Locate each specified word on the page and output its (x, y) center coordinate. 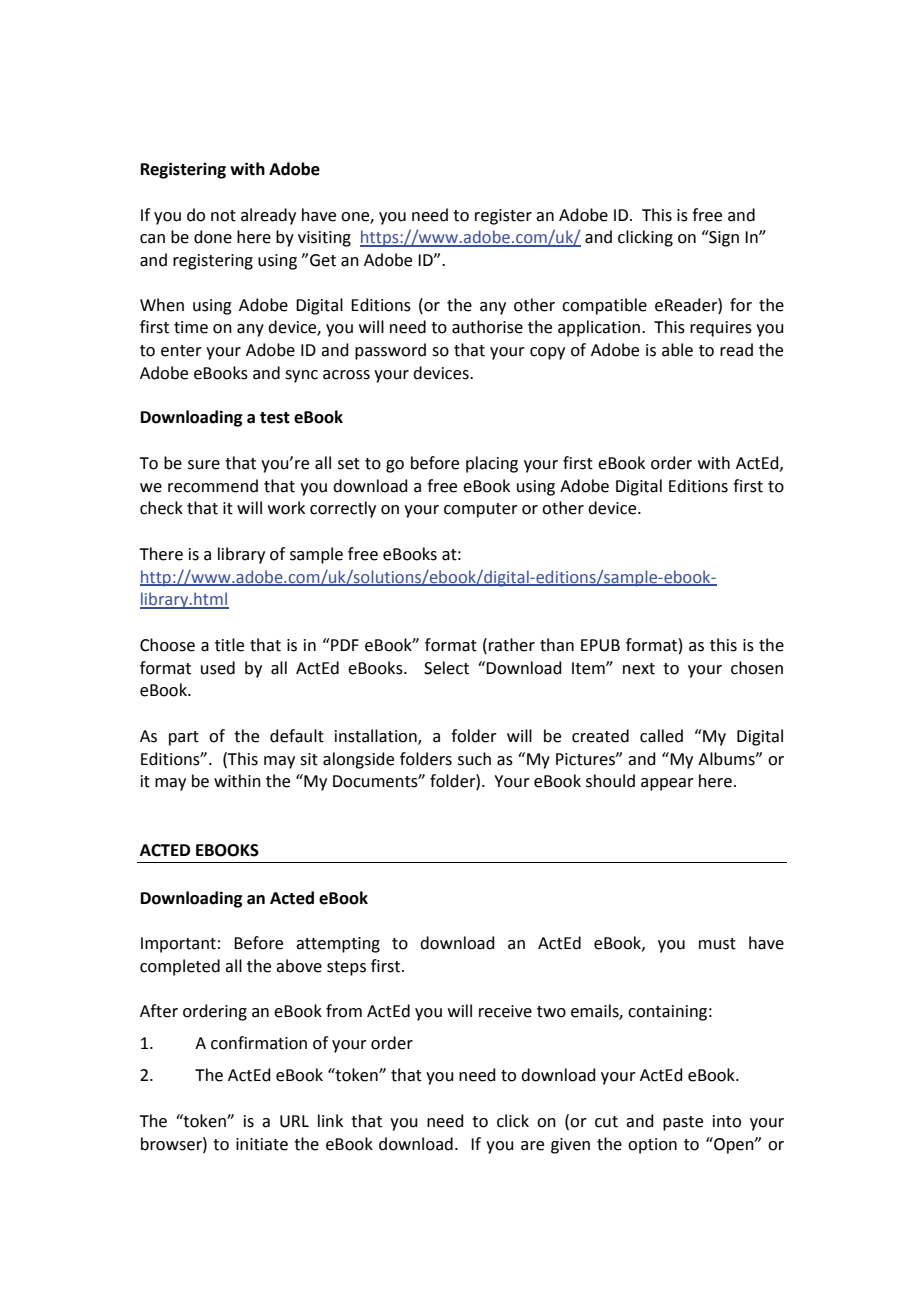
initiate (262, 1144)
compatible (604, 306)
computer (481, 510)
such (474, 759)
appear (667, 784)
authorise (487, 327)
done (213, 237)
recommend (213, 486)
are (532, 1146)
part (184, 738)
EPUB (600, 645)
